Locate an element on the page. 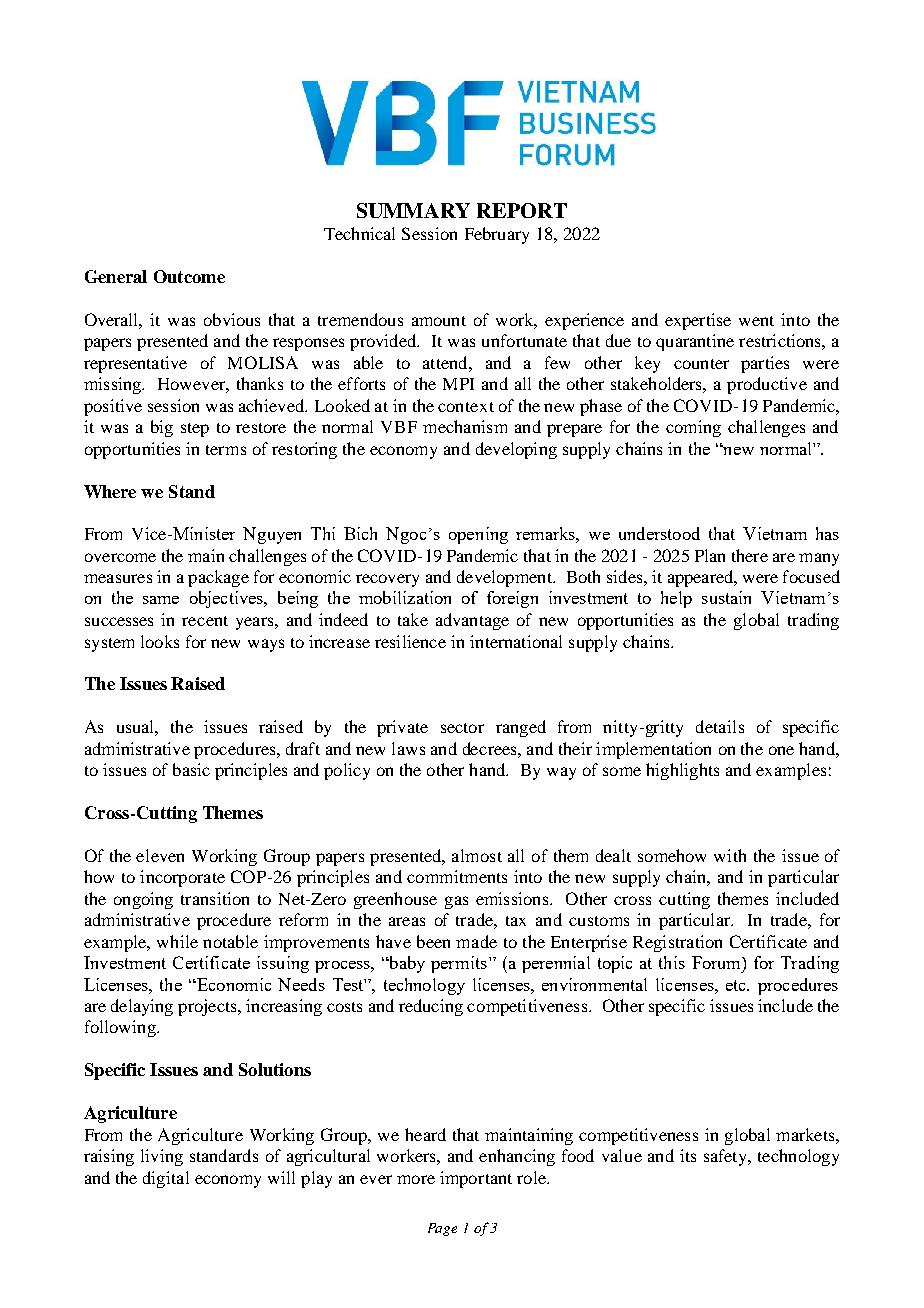 This image has height=1308, width=924. February is located at coordinates (497, 235).
